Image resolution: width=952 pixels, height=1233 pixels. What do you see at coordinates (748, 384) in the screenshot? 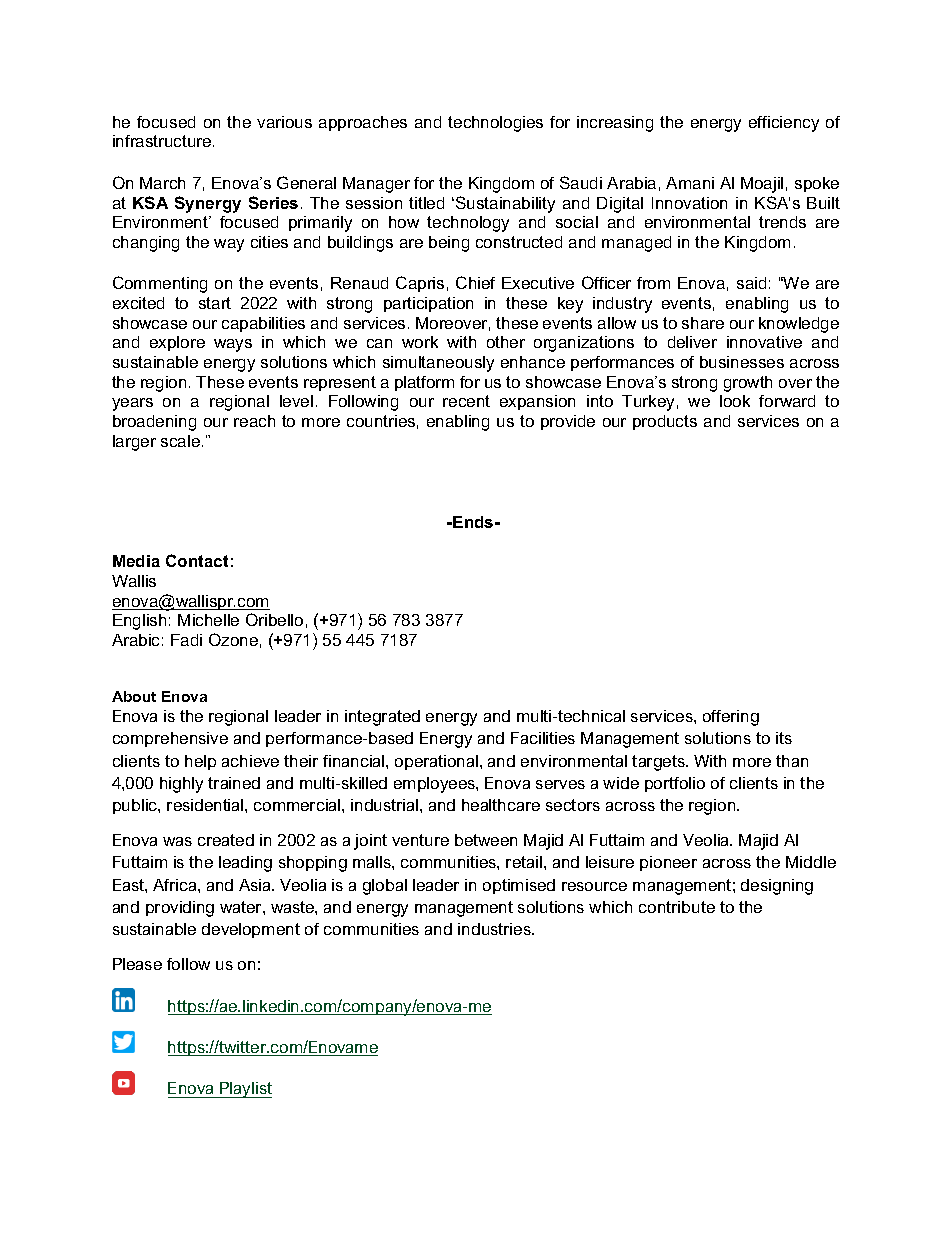
I see `growth` at bounding box center [748, 384].
